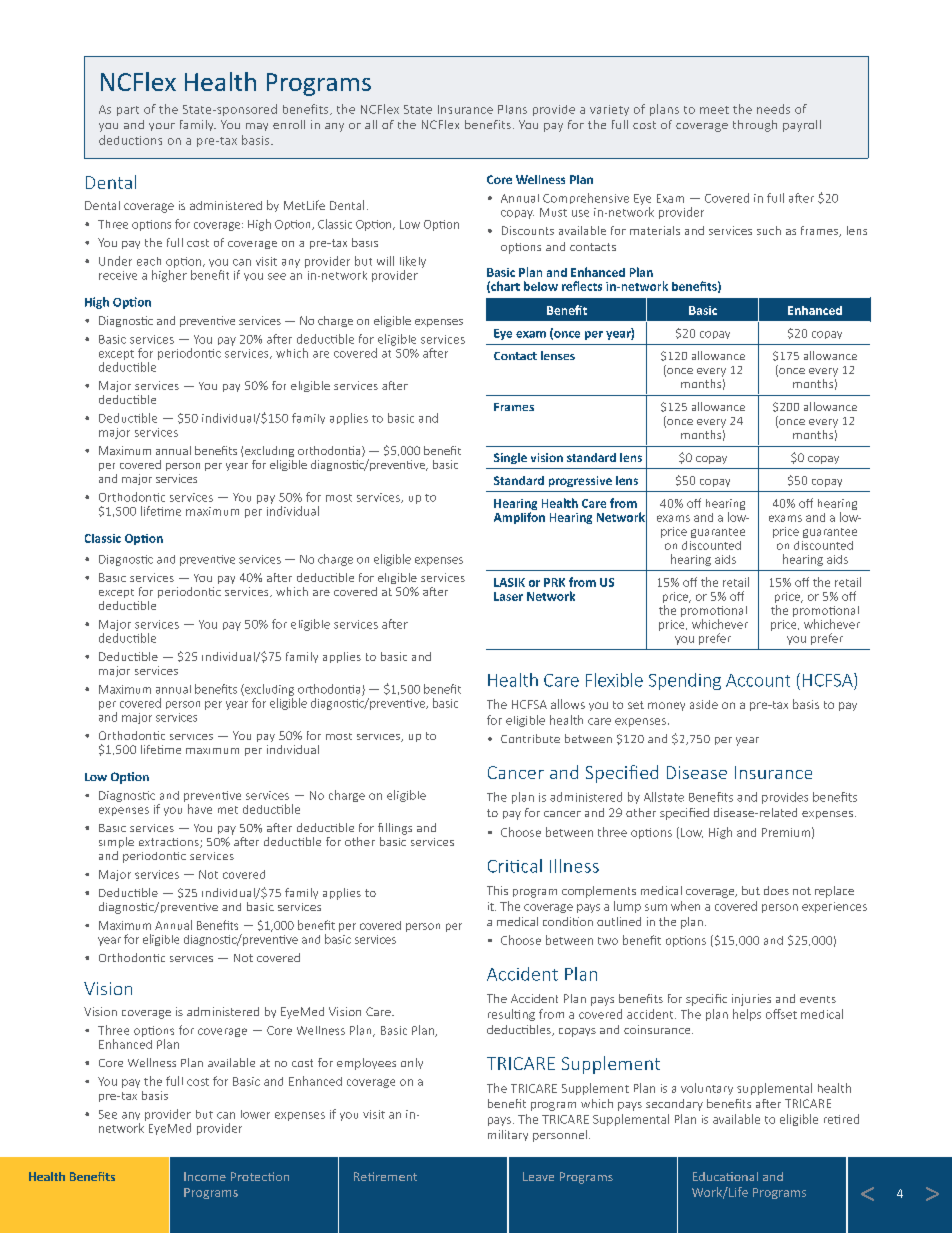 The width and height of the image is (952, 1233). What do you see at coordinates (725, 1176) in the image?
I see `Educational` at bounding box center [725, 1176].
